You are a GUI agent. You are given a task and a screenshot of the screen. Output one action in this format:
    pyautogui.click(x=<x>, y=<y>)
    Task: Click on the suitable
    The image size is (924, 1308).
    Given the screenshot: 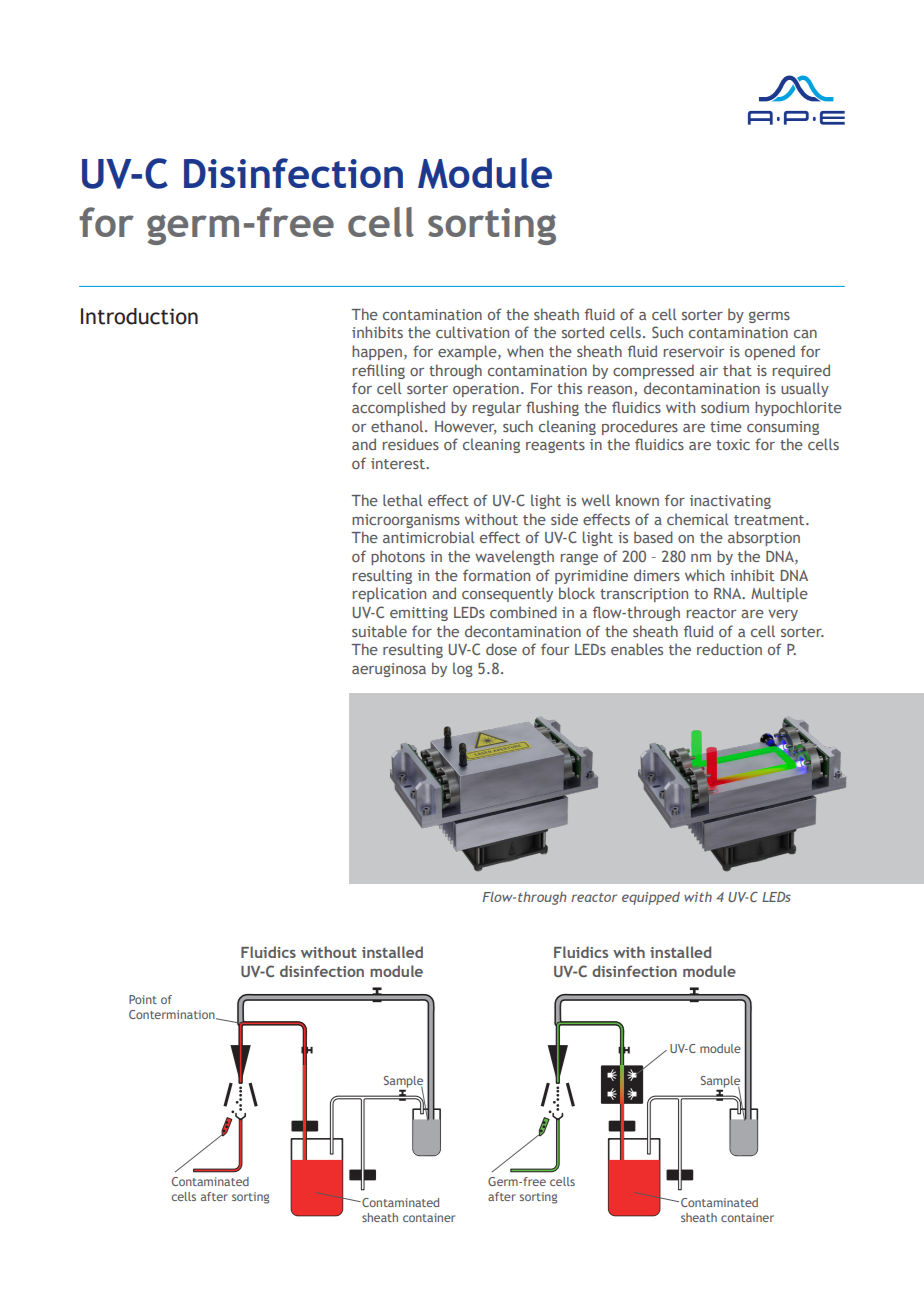 What is the action you would take?
    pyautogui.click(x=379, y=631)
